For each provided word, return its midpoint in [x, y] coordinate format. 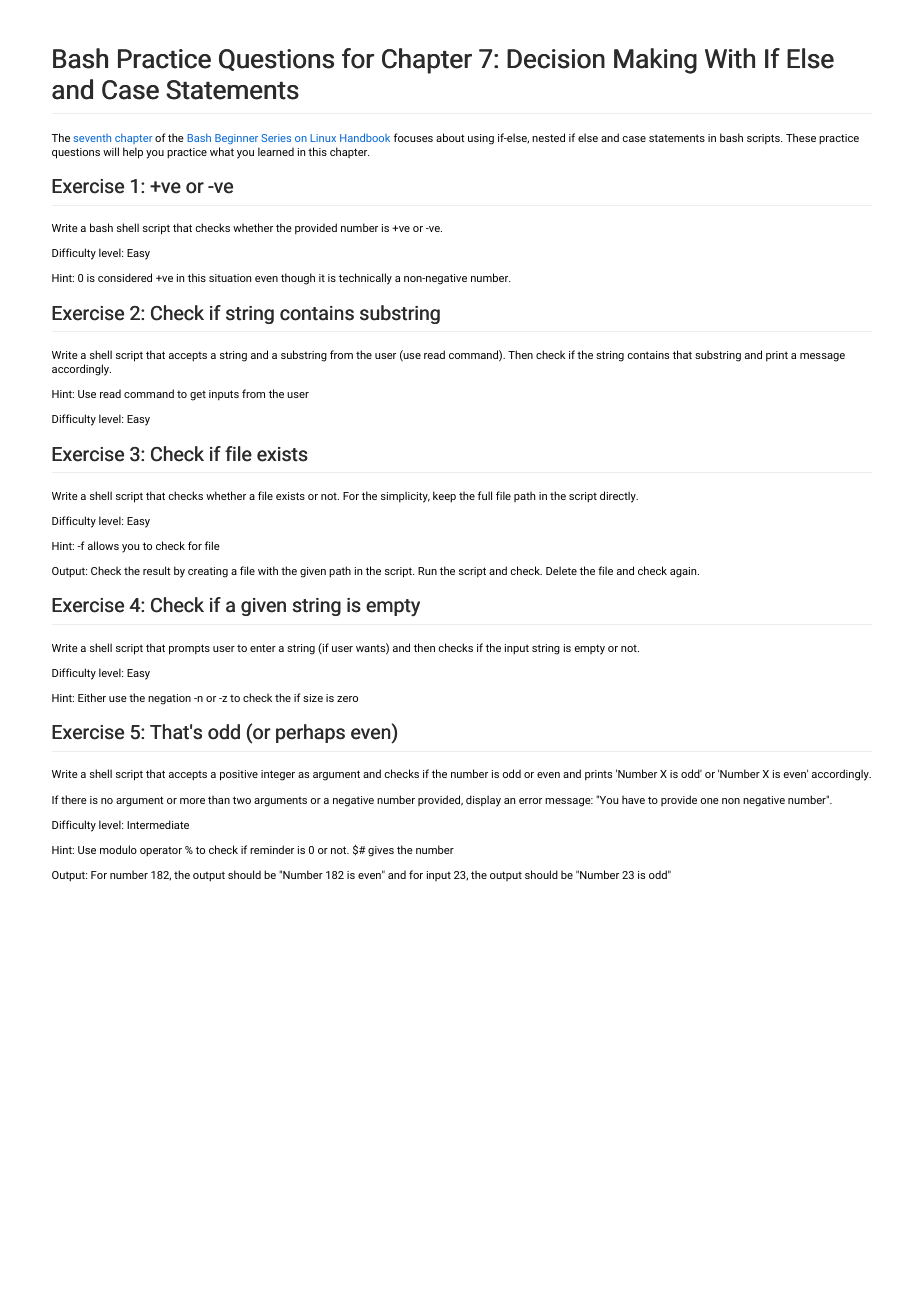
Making [655, 61]
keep [444, 497]
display [483, 801]
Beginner [236, 139]
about [450, 137]
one [709, 801]
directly [619, 497]
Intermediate [158, 824]
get [198, 395]
